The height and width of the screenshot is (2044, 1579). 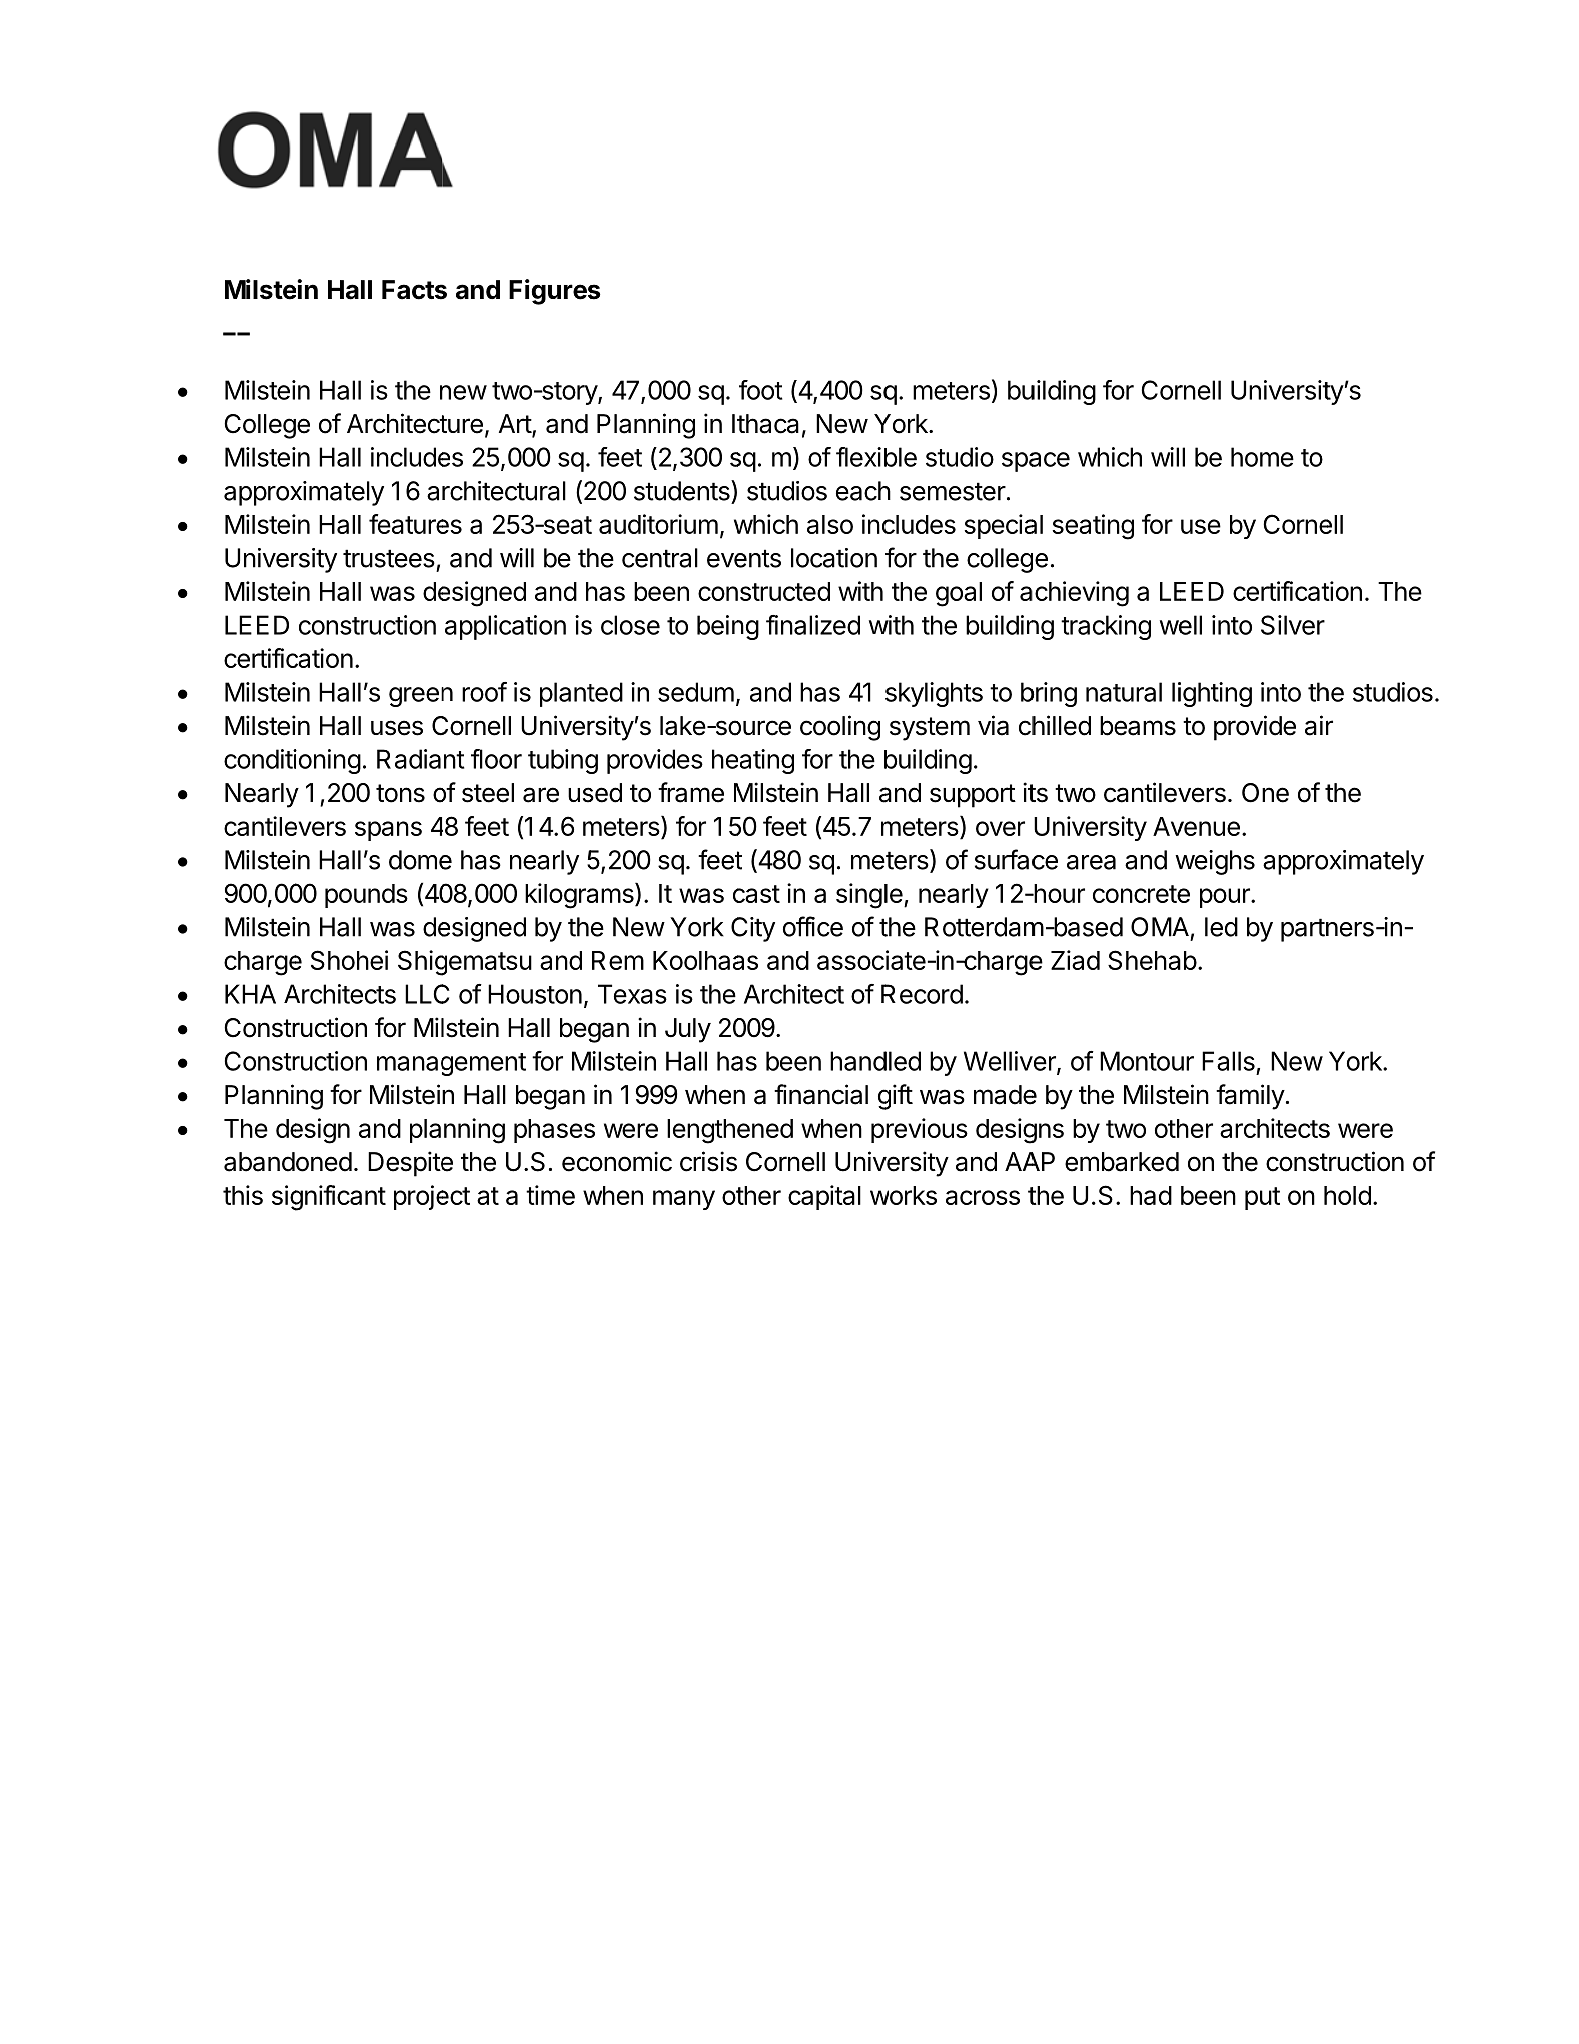 What do you see at coordinates (850, 962) in the screenshot?
I see `assoc` at bounding box center [850, 962].
